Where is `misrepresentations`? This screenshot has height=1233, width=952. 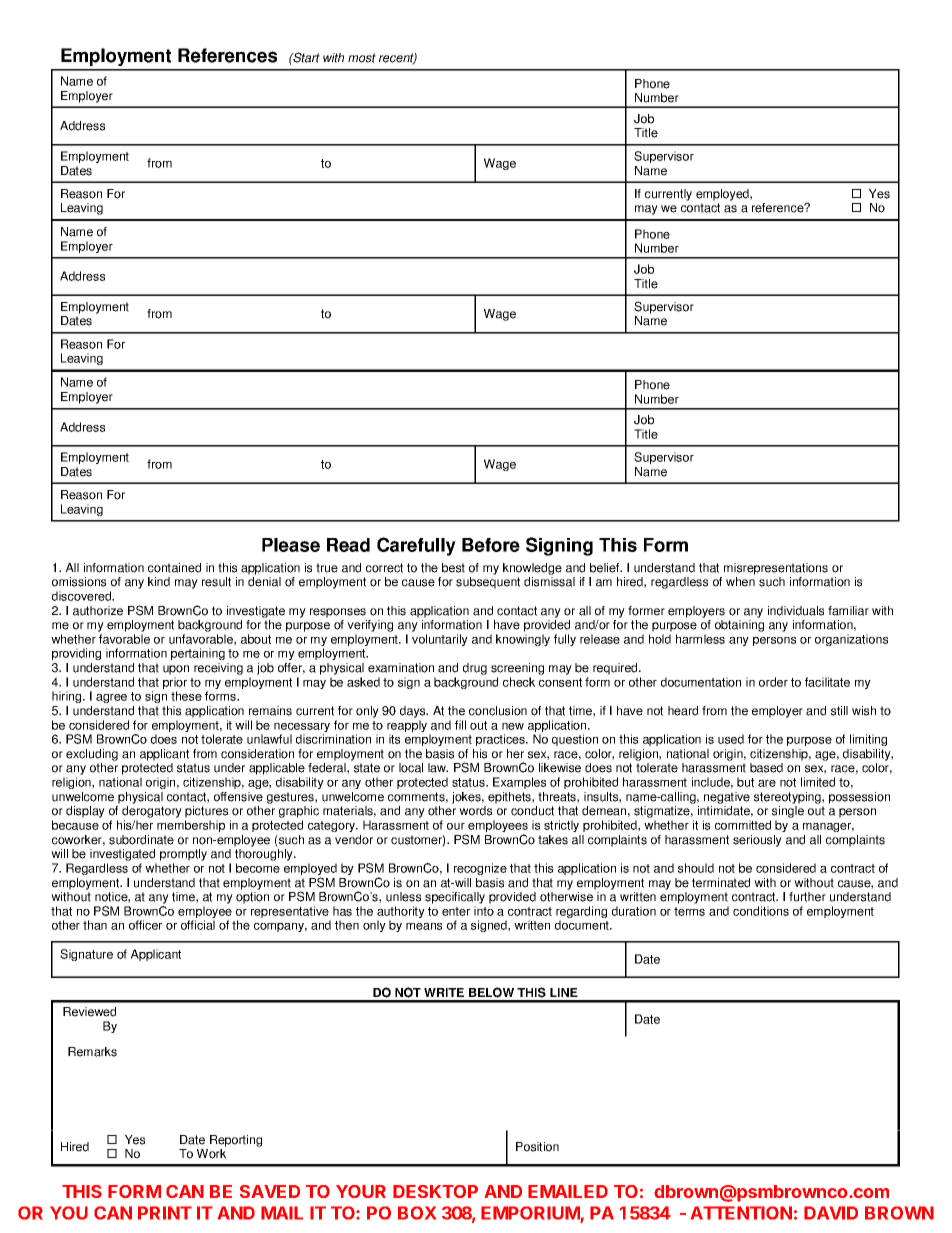
misrepresentations is located at coordinates (776, 569).
